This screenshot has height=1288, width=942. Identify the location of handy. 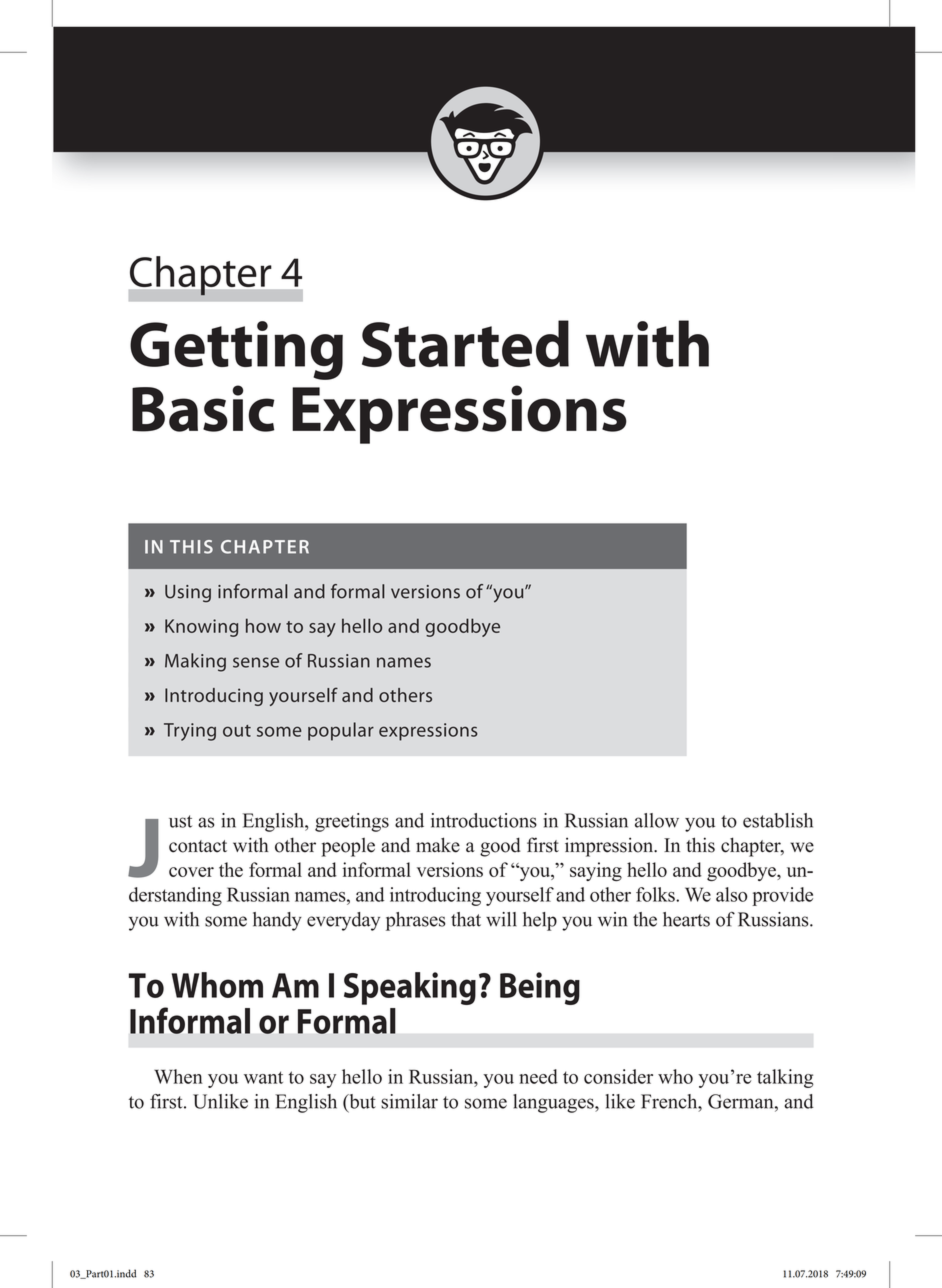
(277, 921).
